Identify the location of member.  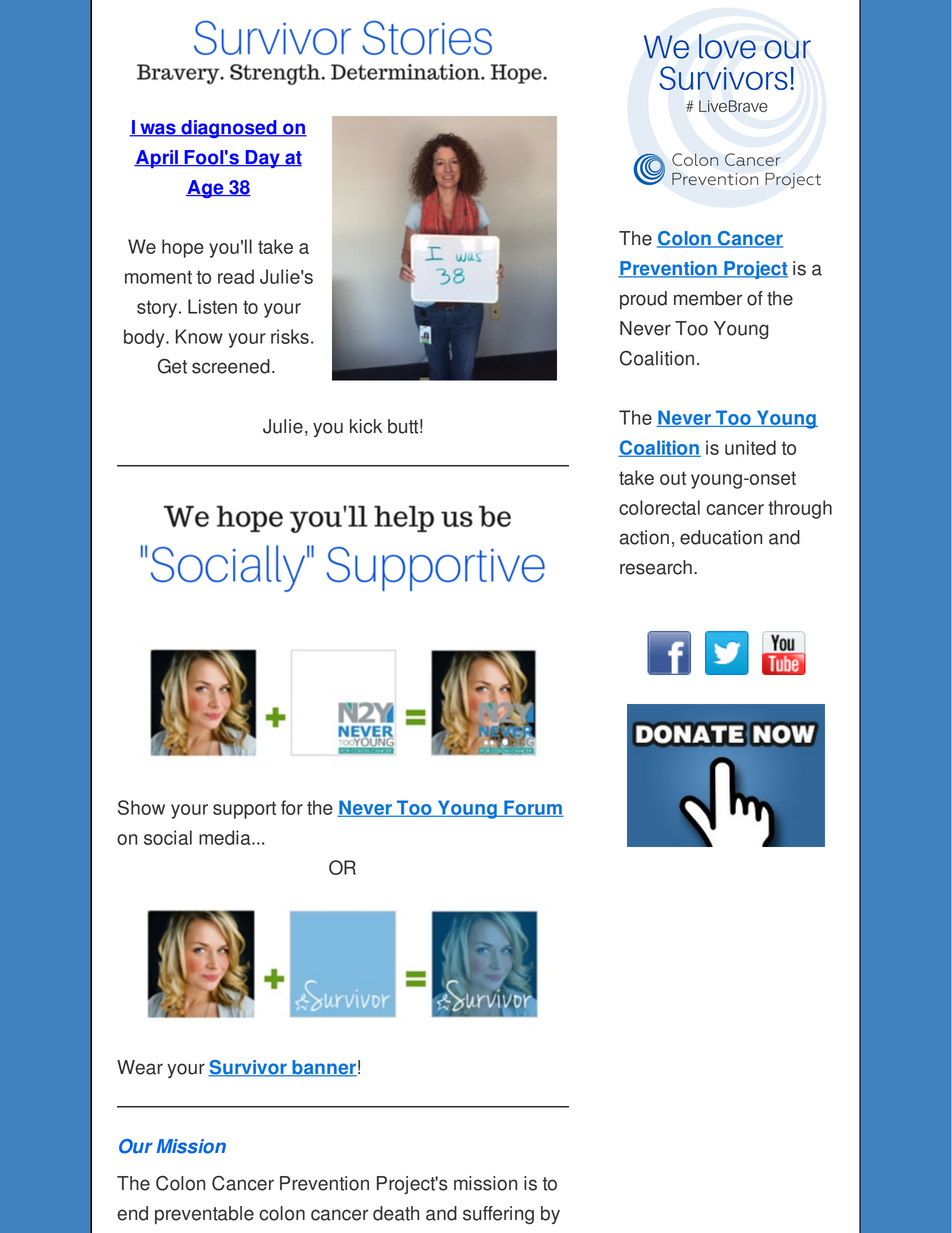
(708, 298).
